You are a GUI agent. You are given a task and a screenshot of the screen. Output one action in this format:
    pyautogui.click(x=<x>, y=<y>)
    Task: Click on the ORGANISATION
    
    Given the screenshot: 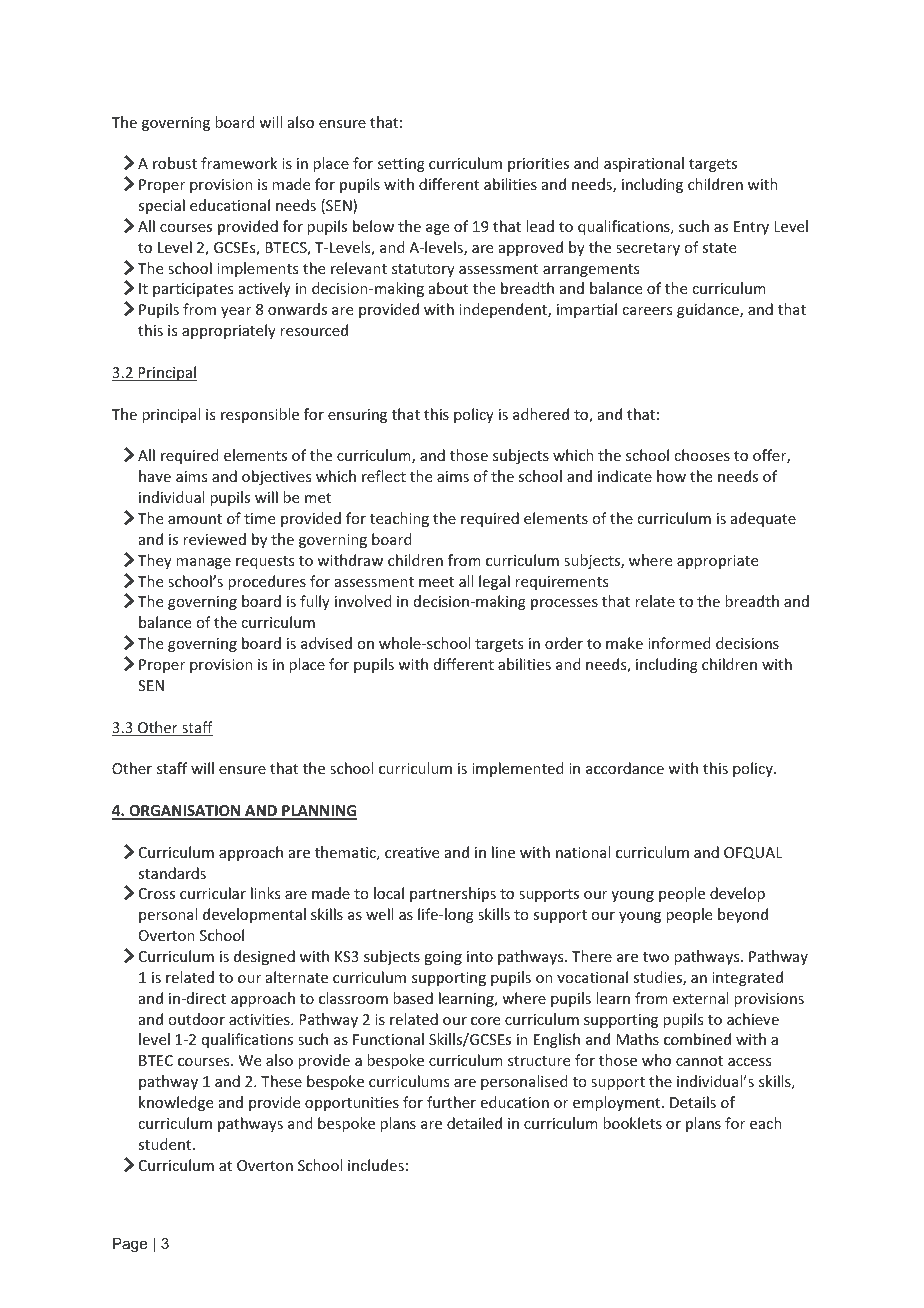 What is the action you would take?
    pyautogui.click(x=185, y=812)
